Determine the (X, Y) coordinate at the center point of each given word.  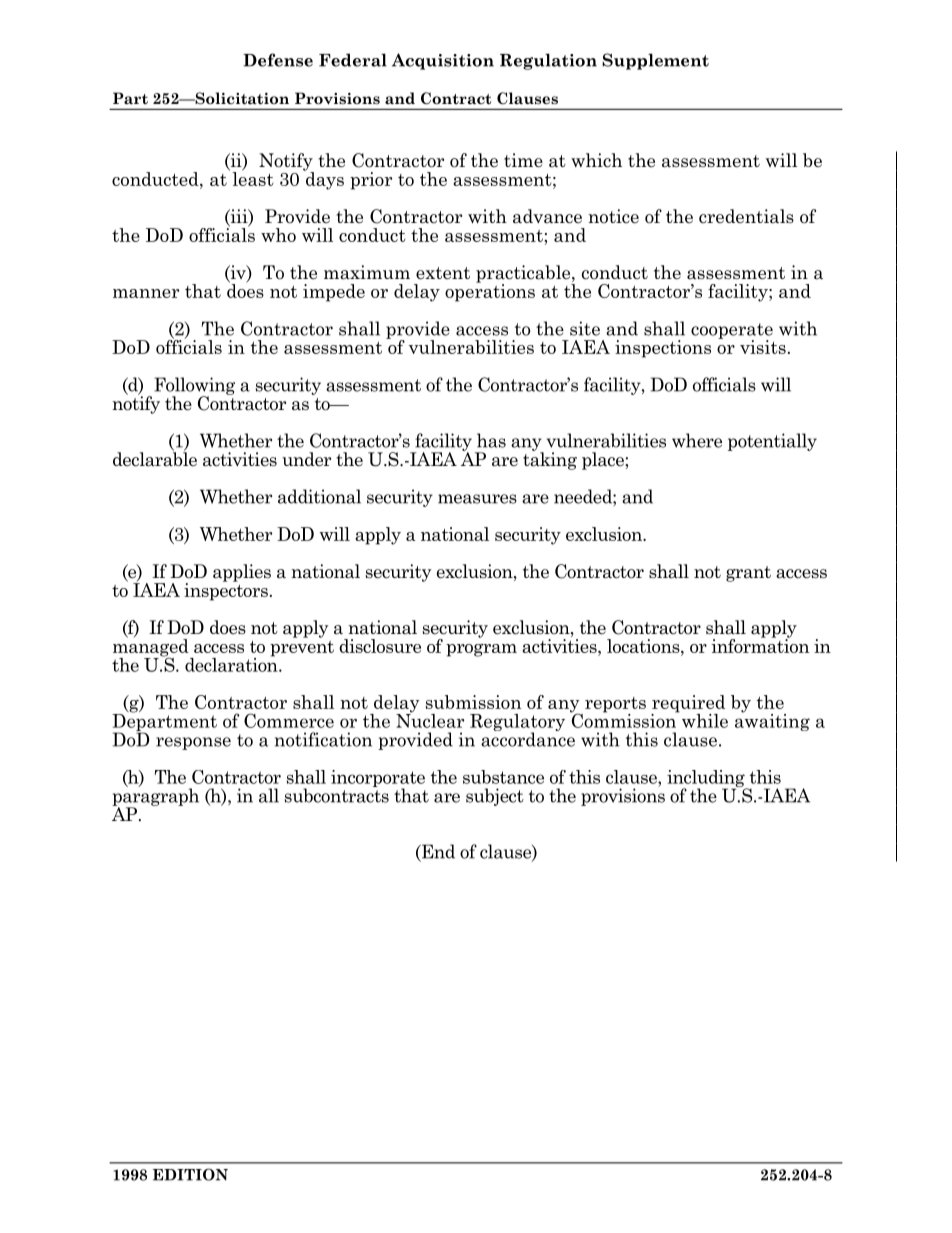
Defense (278, 60)
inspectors (226, 591)
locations (644, 646)
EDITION (190, 1174)
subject (495, 797)
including (707, 780)
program (481, 650)
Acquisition (443, 61)
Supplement (655, 61)
